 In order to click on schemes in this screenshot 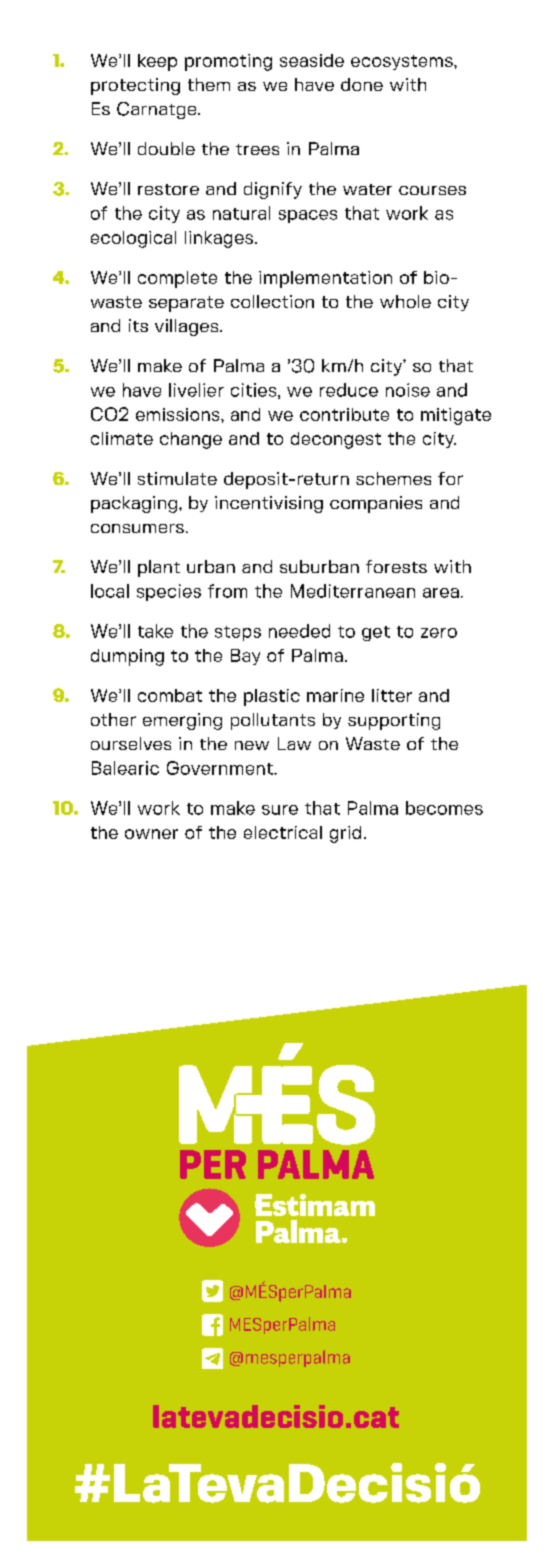, I will do `click(393, 478)`.
